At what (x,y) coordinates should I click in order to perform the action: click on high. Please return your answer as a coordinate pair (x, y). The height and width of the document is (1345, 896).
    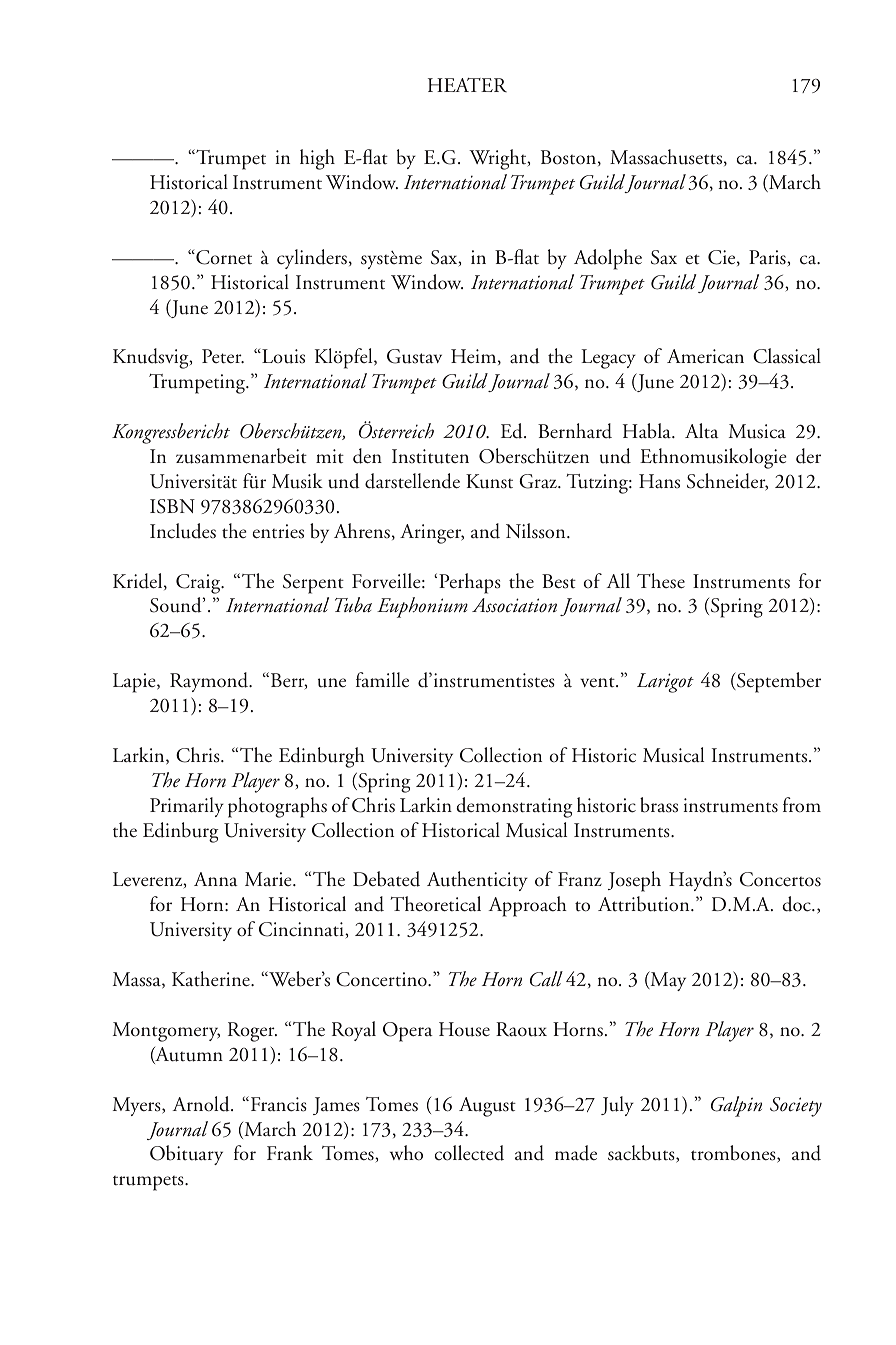
    Looking at the image, I should click on (317, 159).
